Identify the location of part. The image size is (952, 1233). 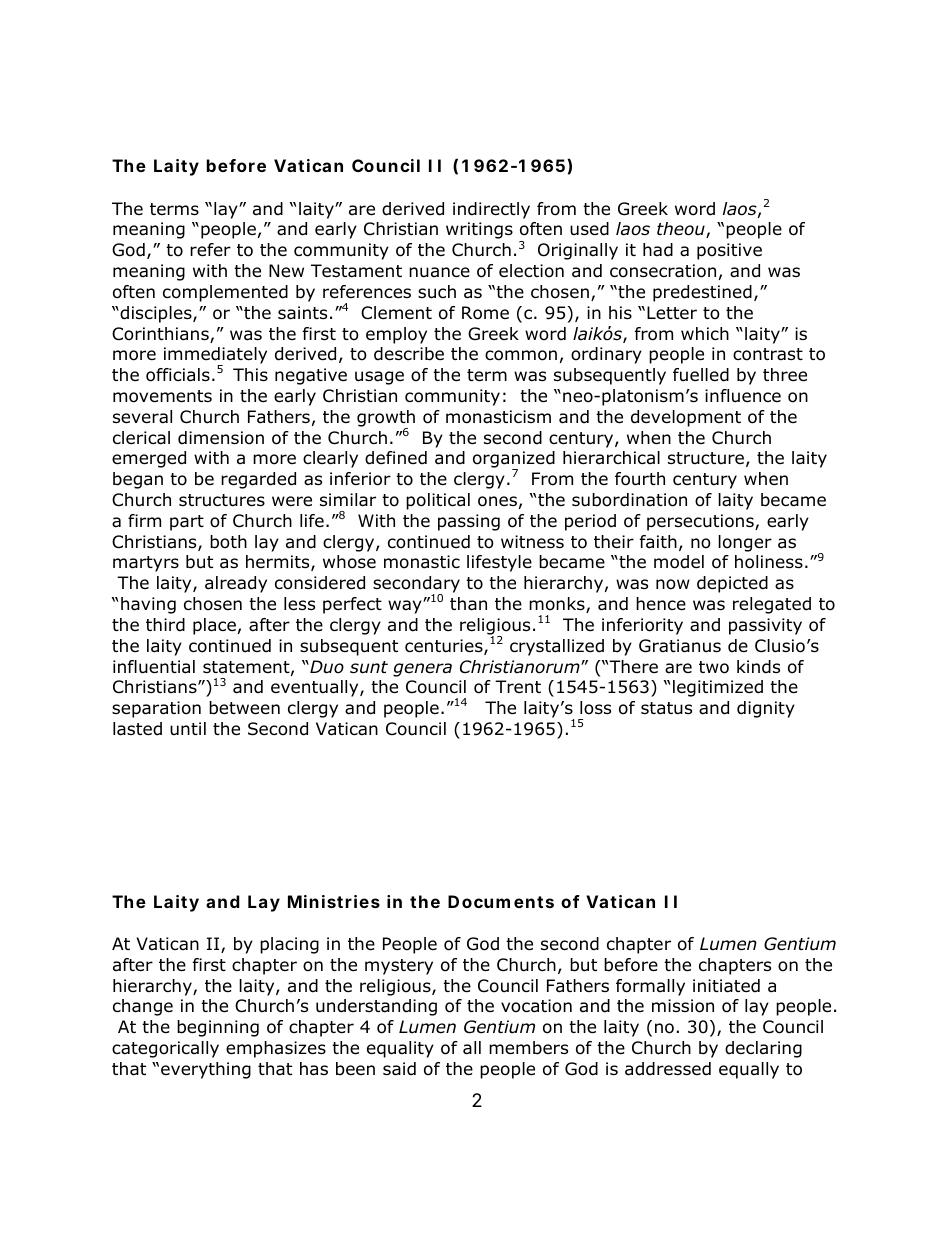
(187, 523).
